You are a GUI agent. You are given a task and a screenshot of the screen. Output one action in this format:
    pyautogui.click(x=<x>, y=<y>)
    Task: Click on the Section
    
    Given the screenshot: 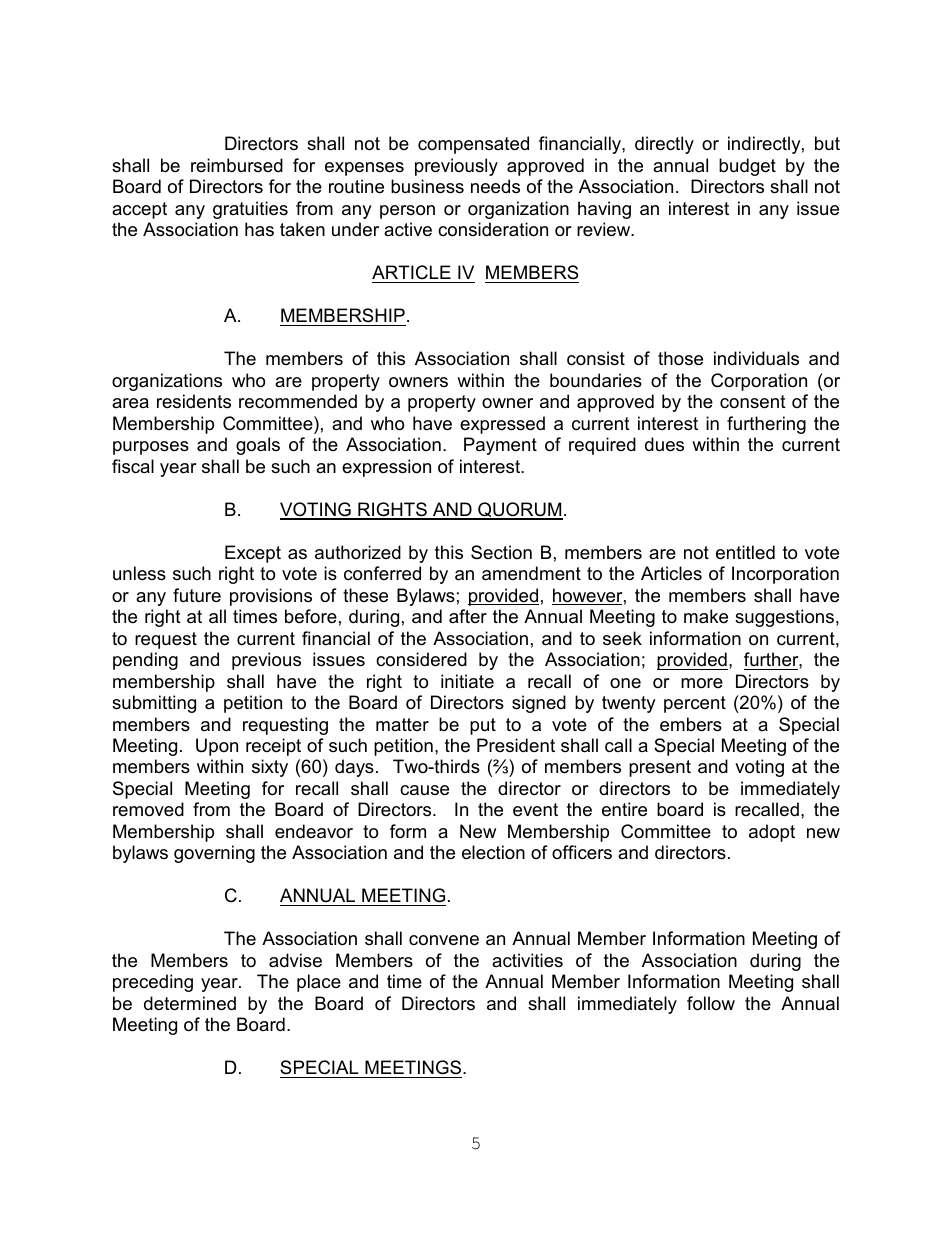 What is the action you would take?
    pyautogui.click(x=501, y=552)
